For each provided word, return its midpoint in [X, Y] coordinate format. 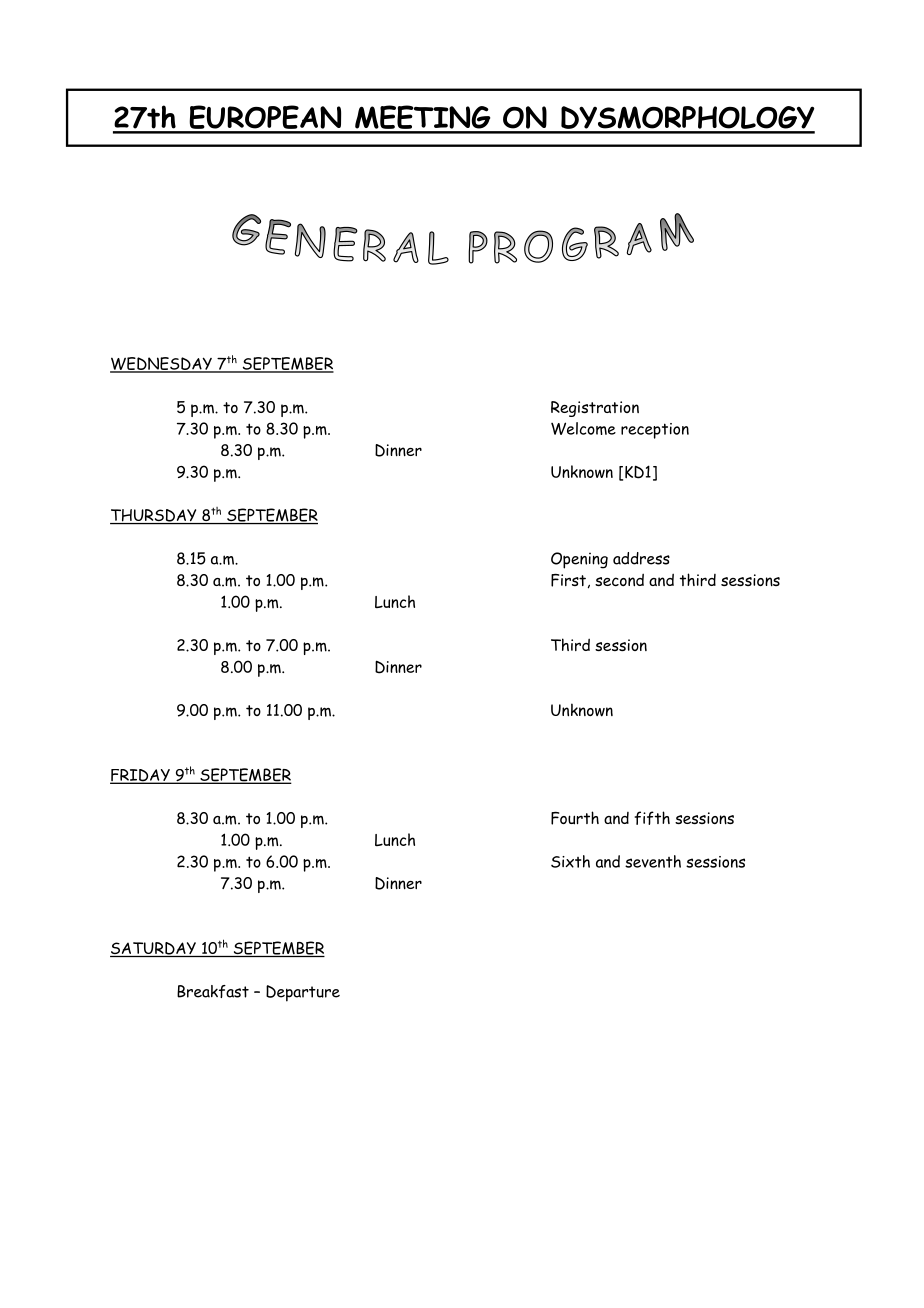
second [619, 580]
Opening [579, 560]
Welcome [583, 428]
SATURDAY [154, 949]
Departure [303, 993]
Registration [595, 409]
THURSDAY [154, 516]
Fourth [575, 818]
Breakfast [213, 991]
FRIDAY [141, 776]
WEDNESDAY [162, 364]
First [568, 580]
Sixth [570, 861]
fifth [652, 818]
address [641, 558]
